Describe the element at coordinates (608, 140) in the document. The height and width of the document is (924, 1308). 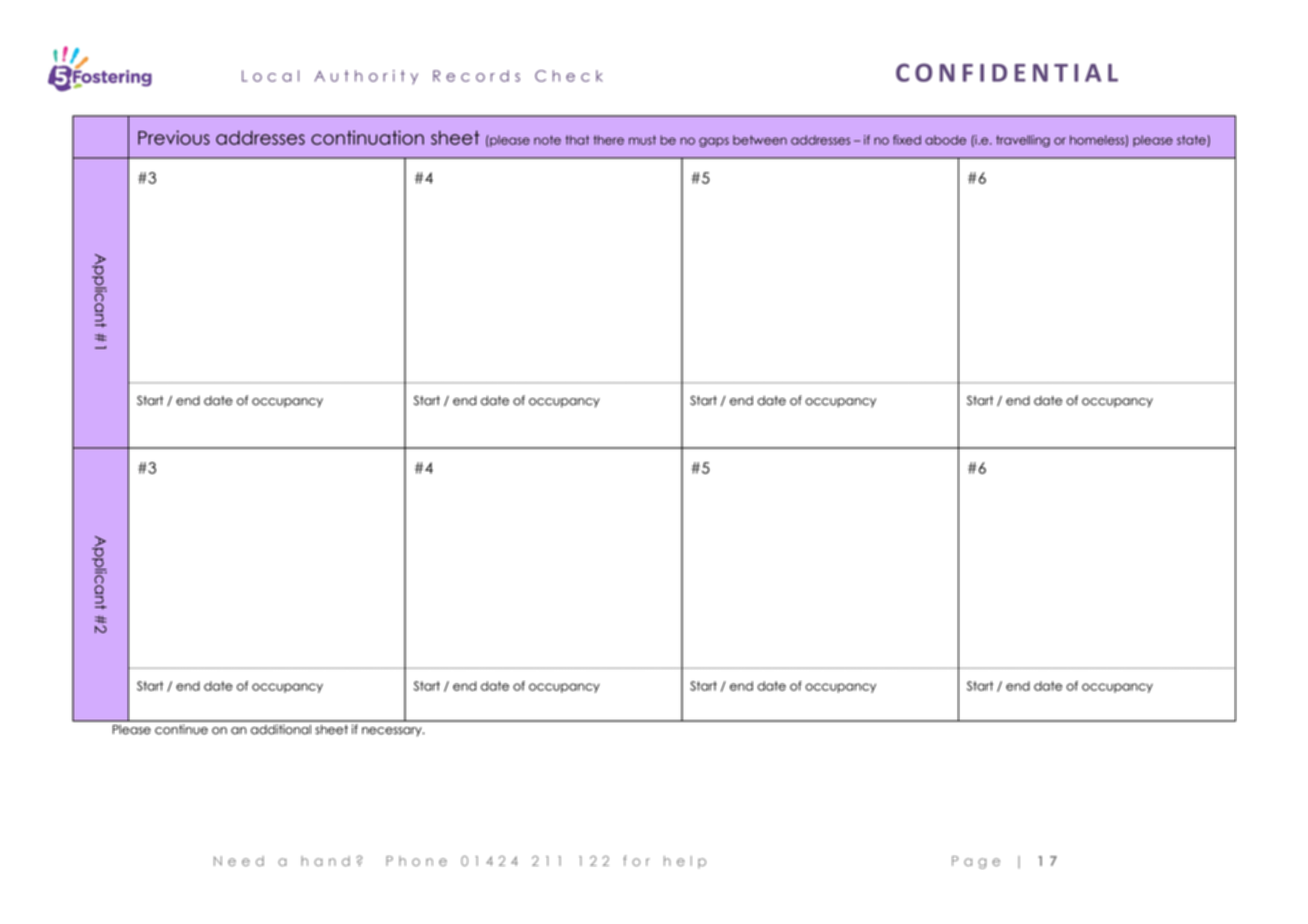
I see `there` at that location.
